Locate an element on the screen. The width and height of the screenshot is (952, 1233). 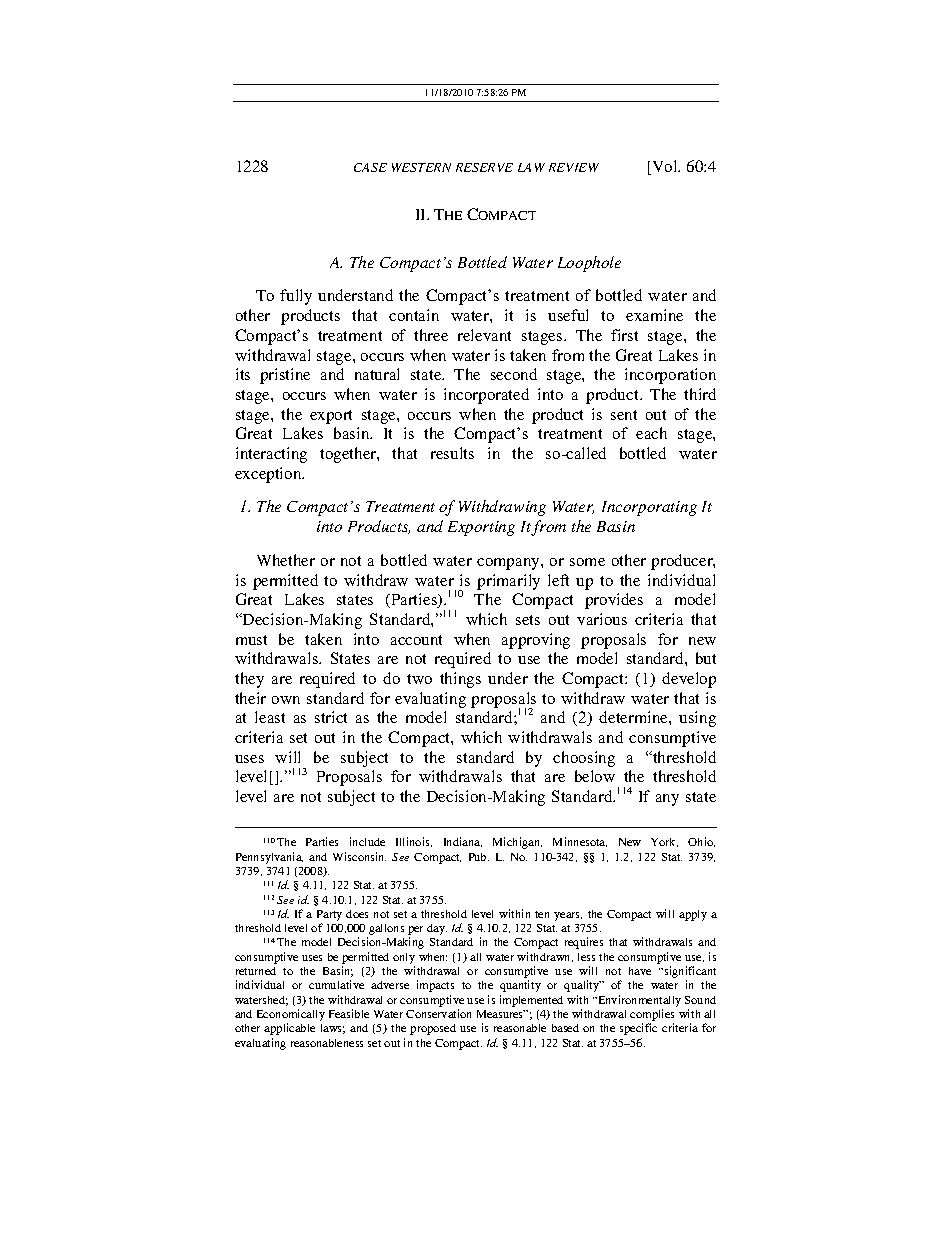
provides is located at coordinates (614, 601).
